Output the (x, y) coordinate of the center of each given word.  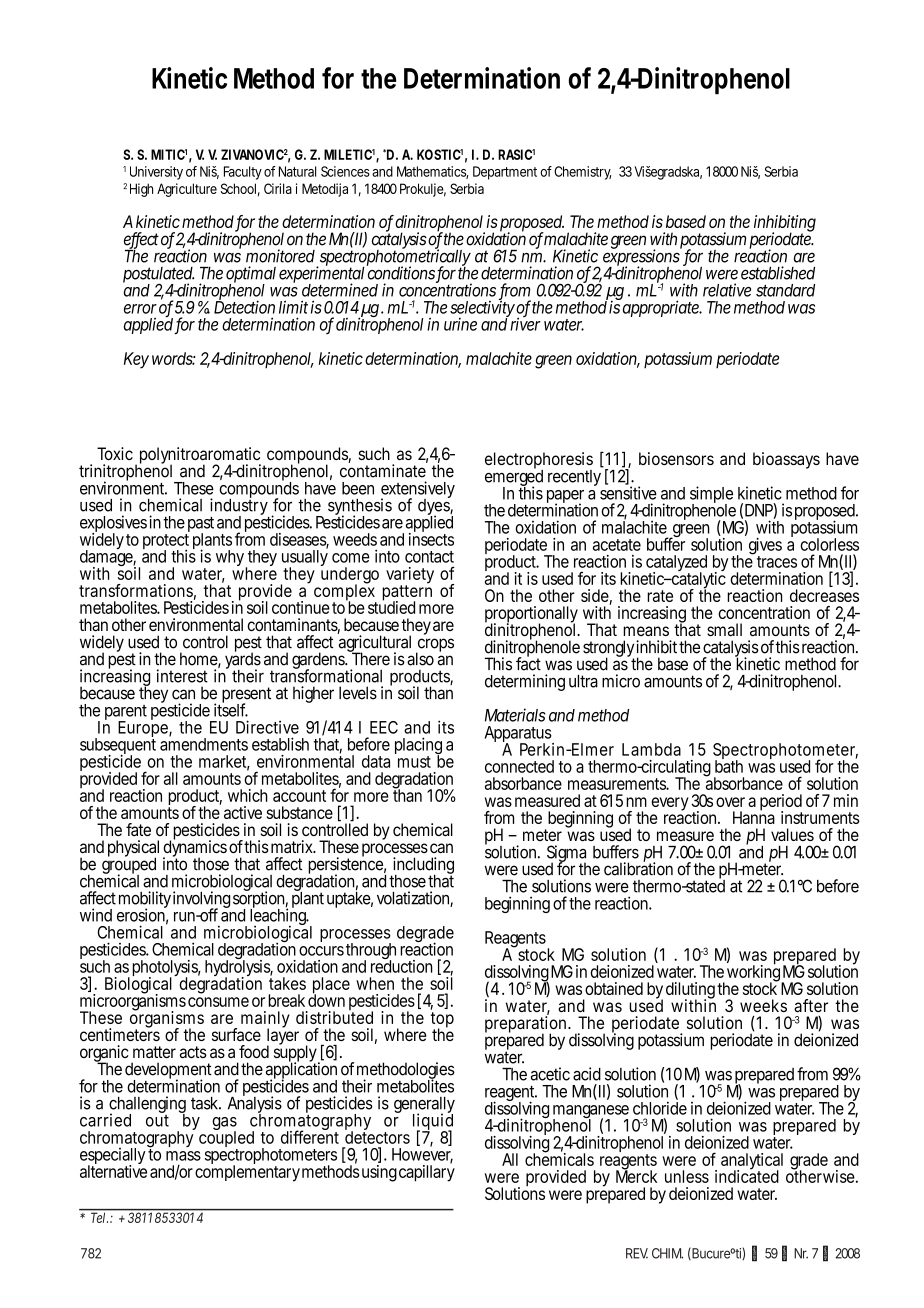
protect (166, 543)
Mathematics (432, 172)
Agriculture (187, 190)
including (422, 867)
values (792, 834)
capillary (427, 1172)
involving (201, 901)
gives (765, 547)
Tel (99, 1218)
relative (727, 290)
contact (429, 557)
